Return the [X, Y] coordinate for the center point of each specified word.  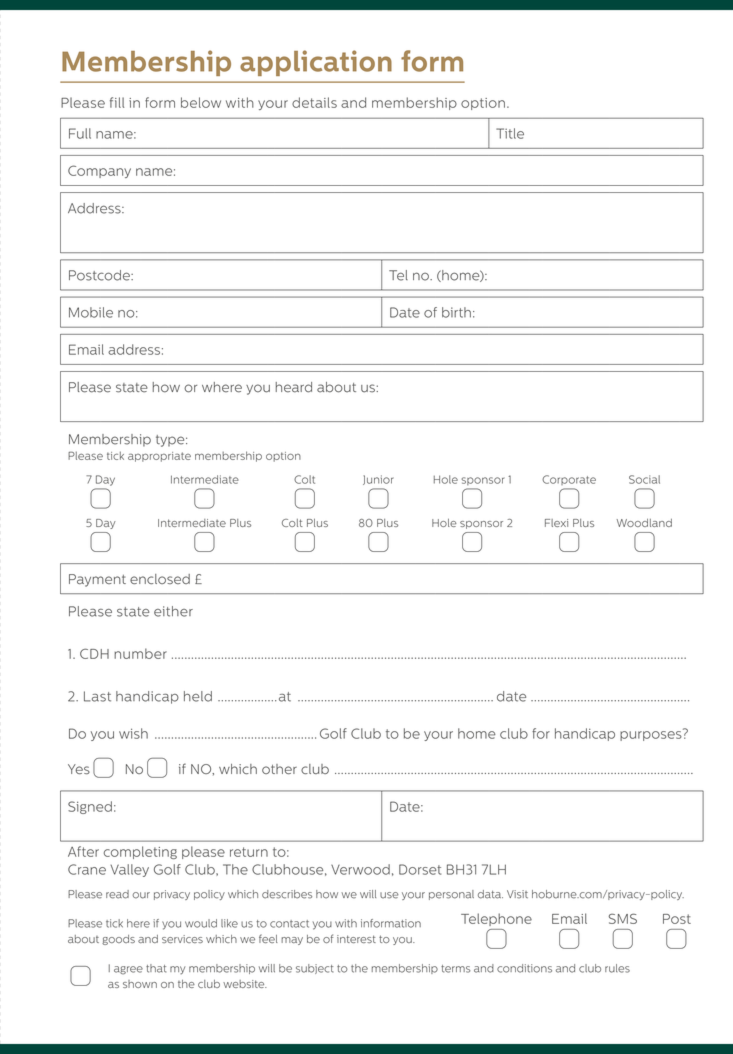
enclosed [160, 579]
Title [510, 133]
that [156, 968]
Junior [378, 480]
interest [356, 939]
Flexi [556, 523]
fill [117, 102]
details [314, 102]
